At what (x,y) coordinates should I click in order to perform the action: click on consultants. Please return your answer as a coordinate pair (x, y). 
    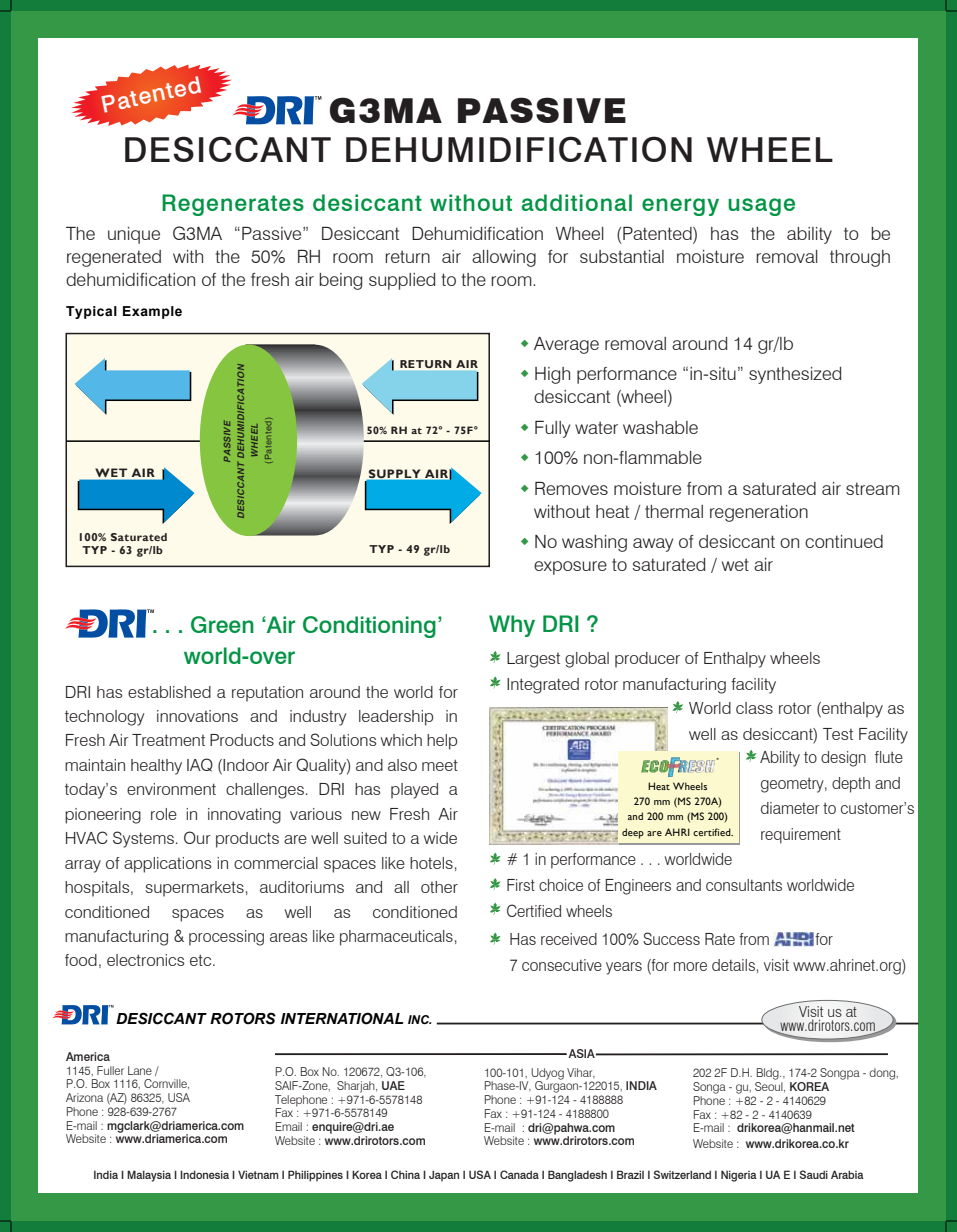
    Looking at the image, I should click on (744, 885).
